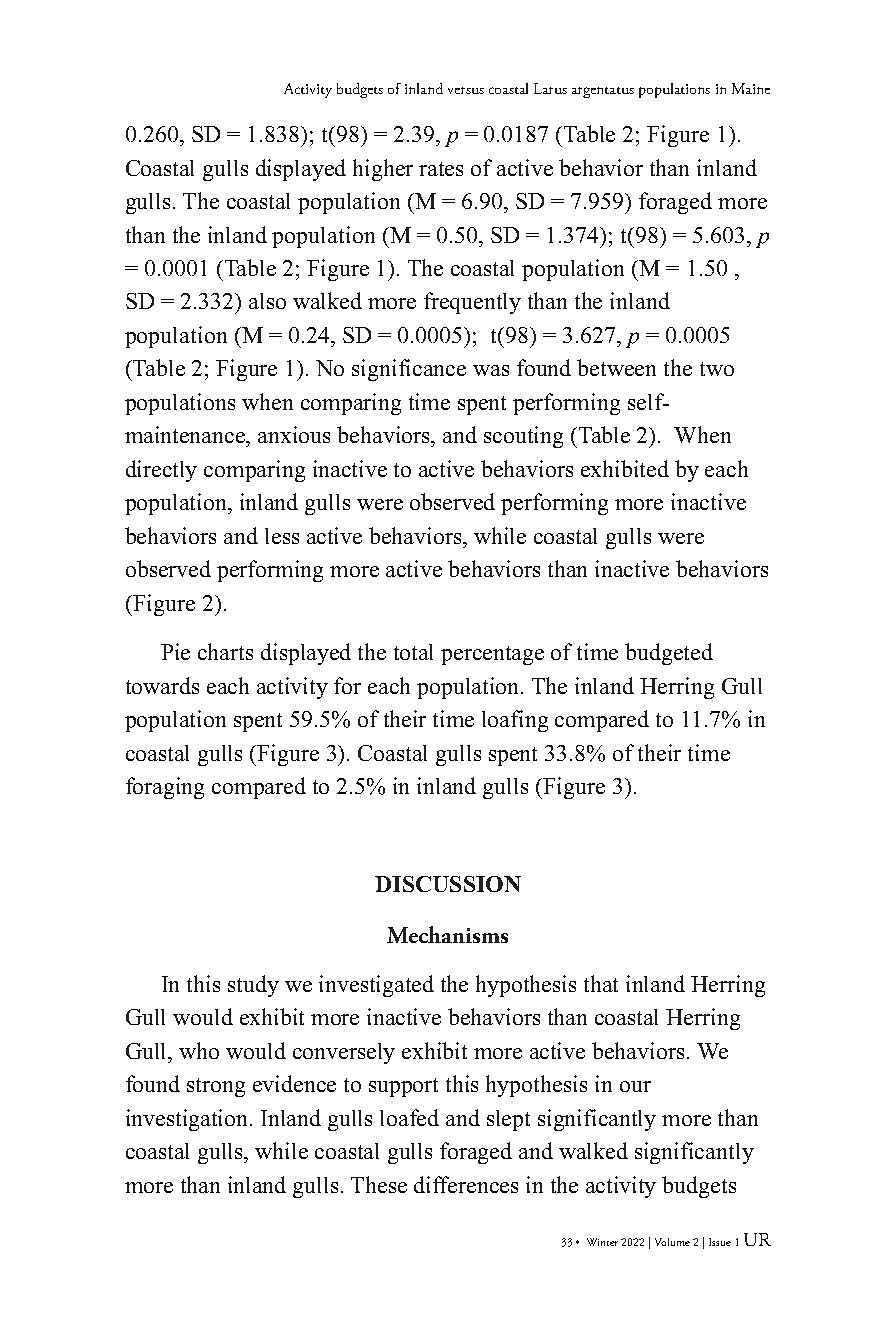 The image size is (896, 1327). I want to click on differences, so click(466, 1184).
